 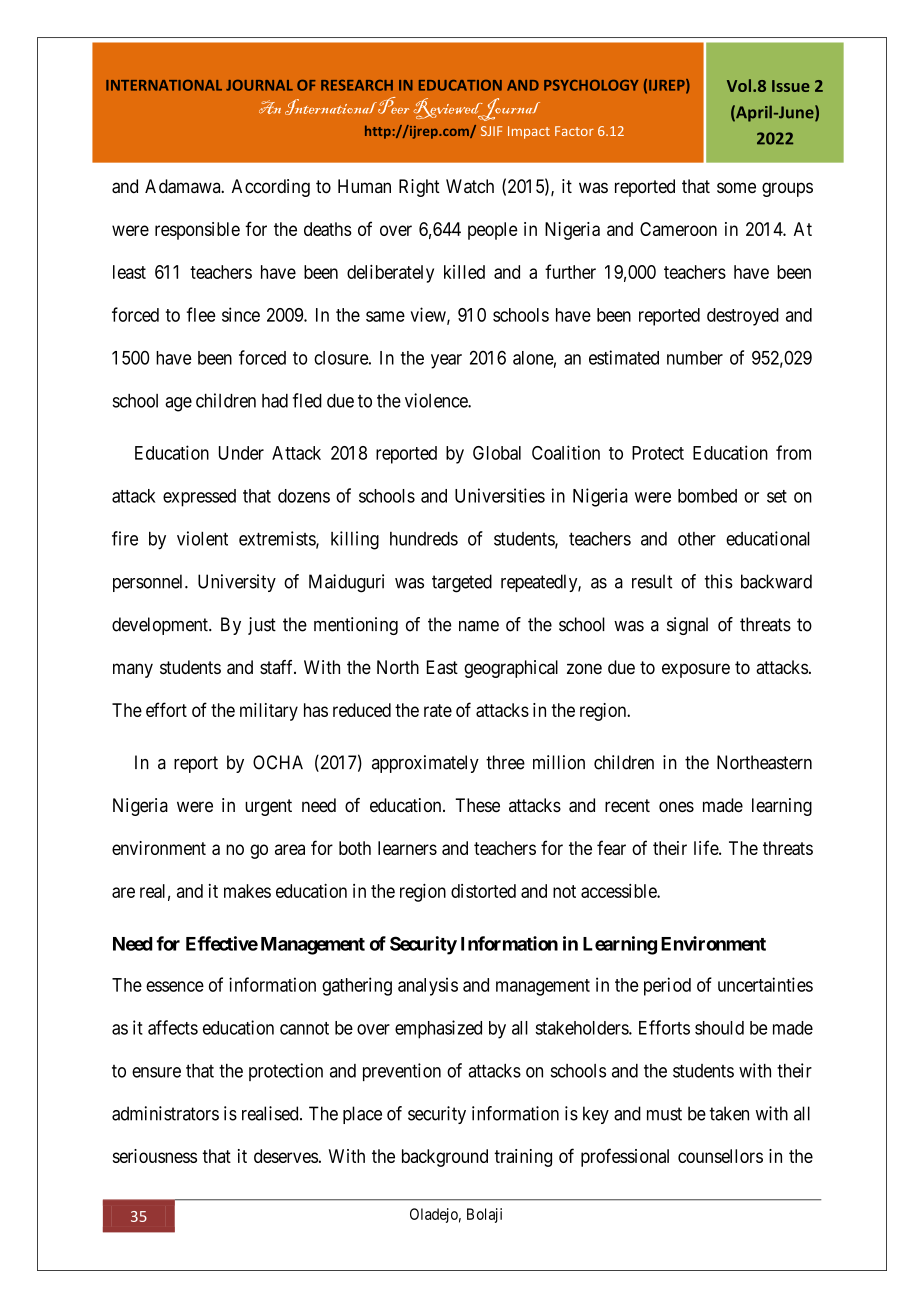 I want to click on name, so click(x=479, y=626).
